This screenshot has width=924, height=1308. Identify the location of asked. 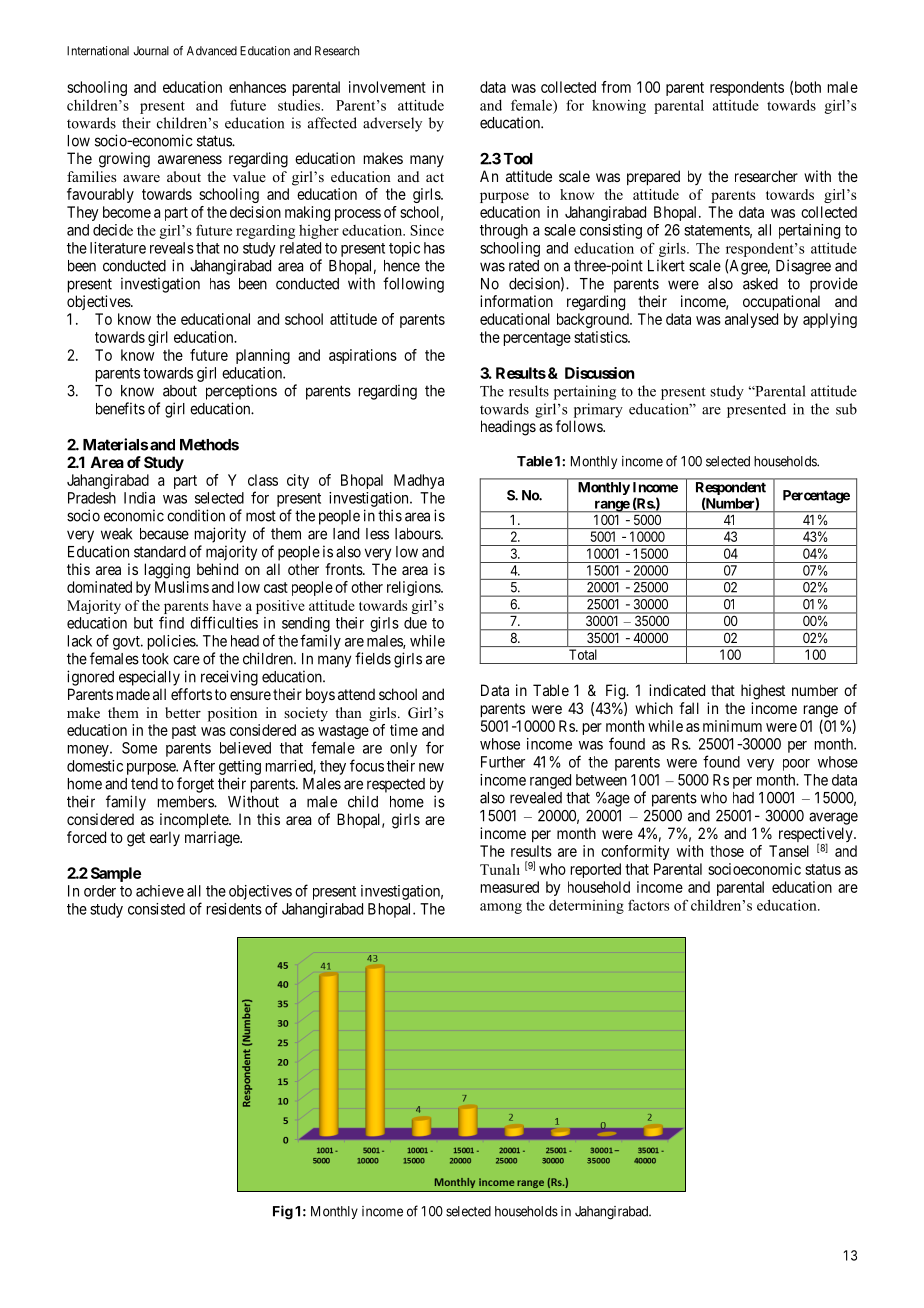
(760, 284).
